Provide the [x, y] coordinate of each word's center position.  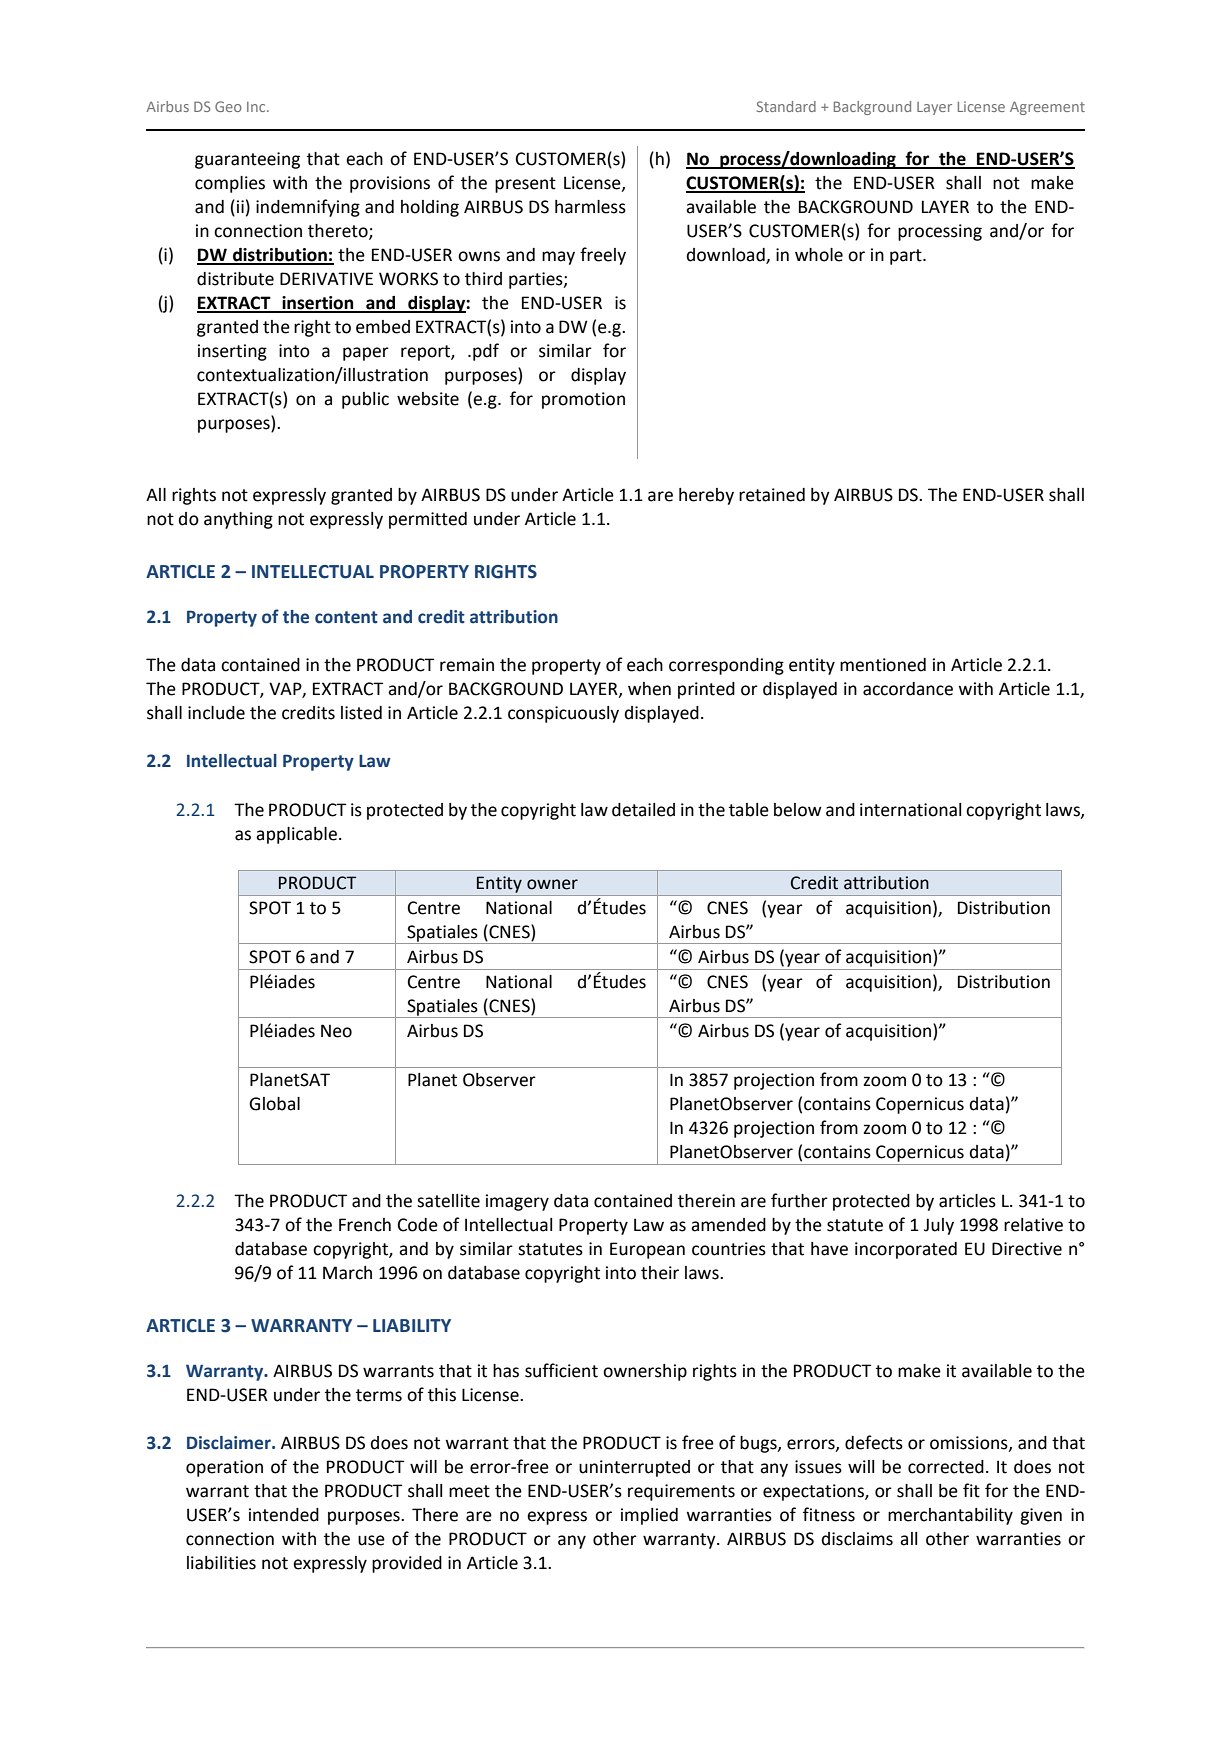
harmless [590, 207]
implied [649, 1516]
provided [407, 1564]
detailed [643, 810]
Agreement [1047, 108]
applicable [296, 835]
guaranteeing [247, 160]
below [798, 810]
